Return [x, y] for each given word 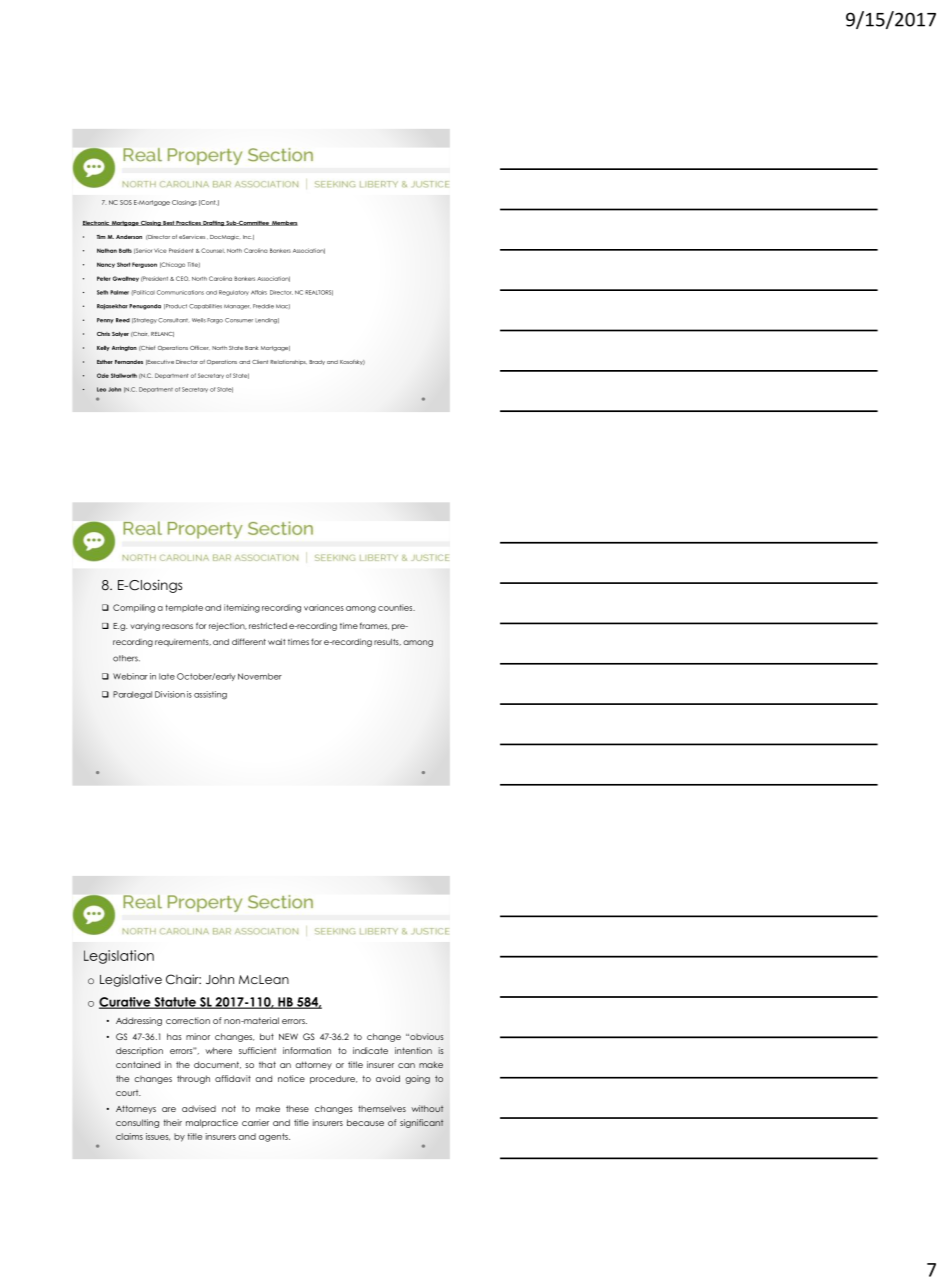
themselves [382, 1108]
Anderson [129, 237]
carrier [255, 1122]
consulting [137, 1123]
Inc [247, 237]
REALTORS [319, 293]
